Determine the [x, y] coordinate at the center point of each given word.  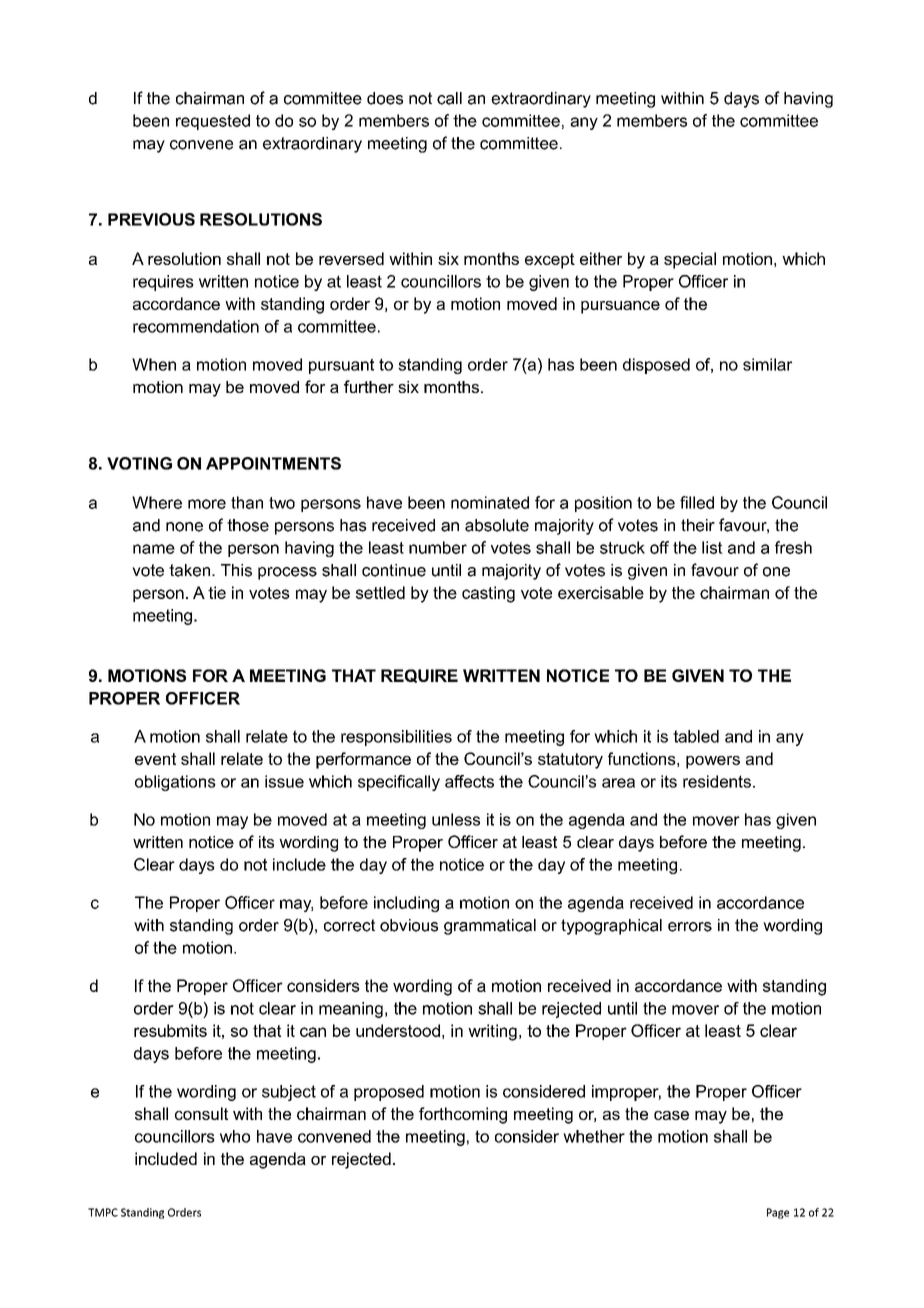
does [385, 98]
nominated [490, 502]
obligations [175, 783]
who [235, 1136]
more [207, 504]
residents [717, 781]
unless [456, 819]
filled [697, 502]
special [690, 260]
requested [213, 122]
